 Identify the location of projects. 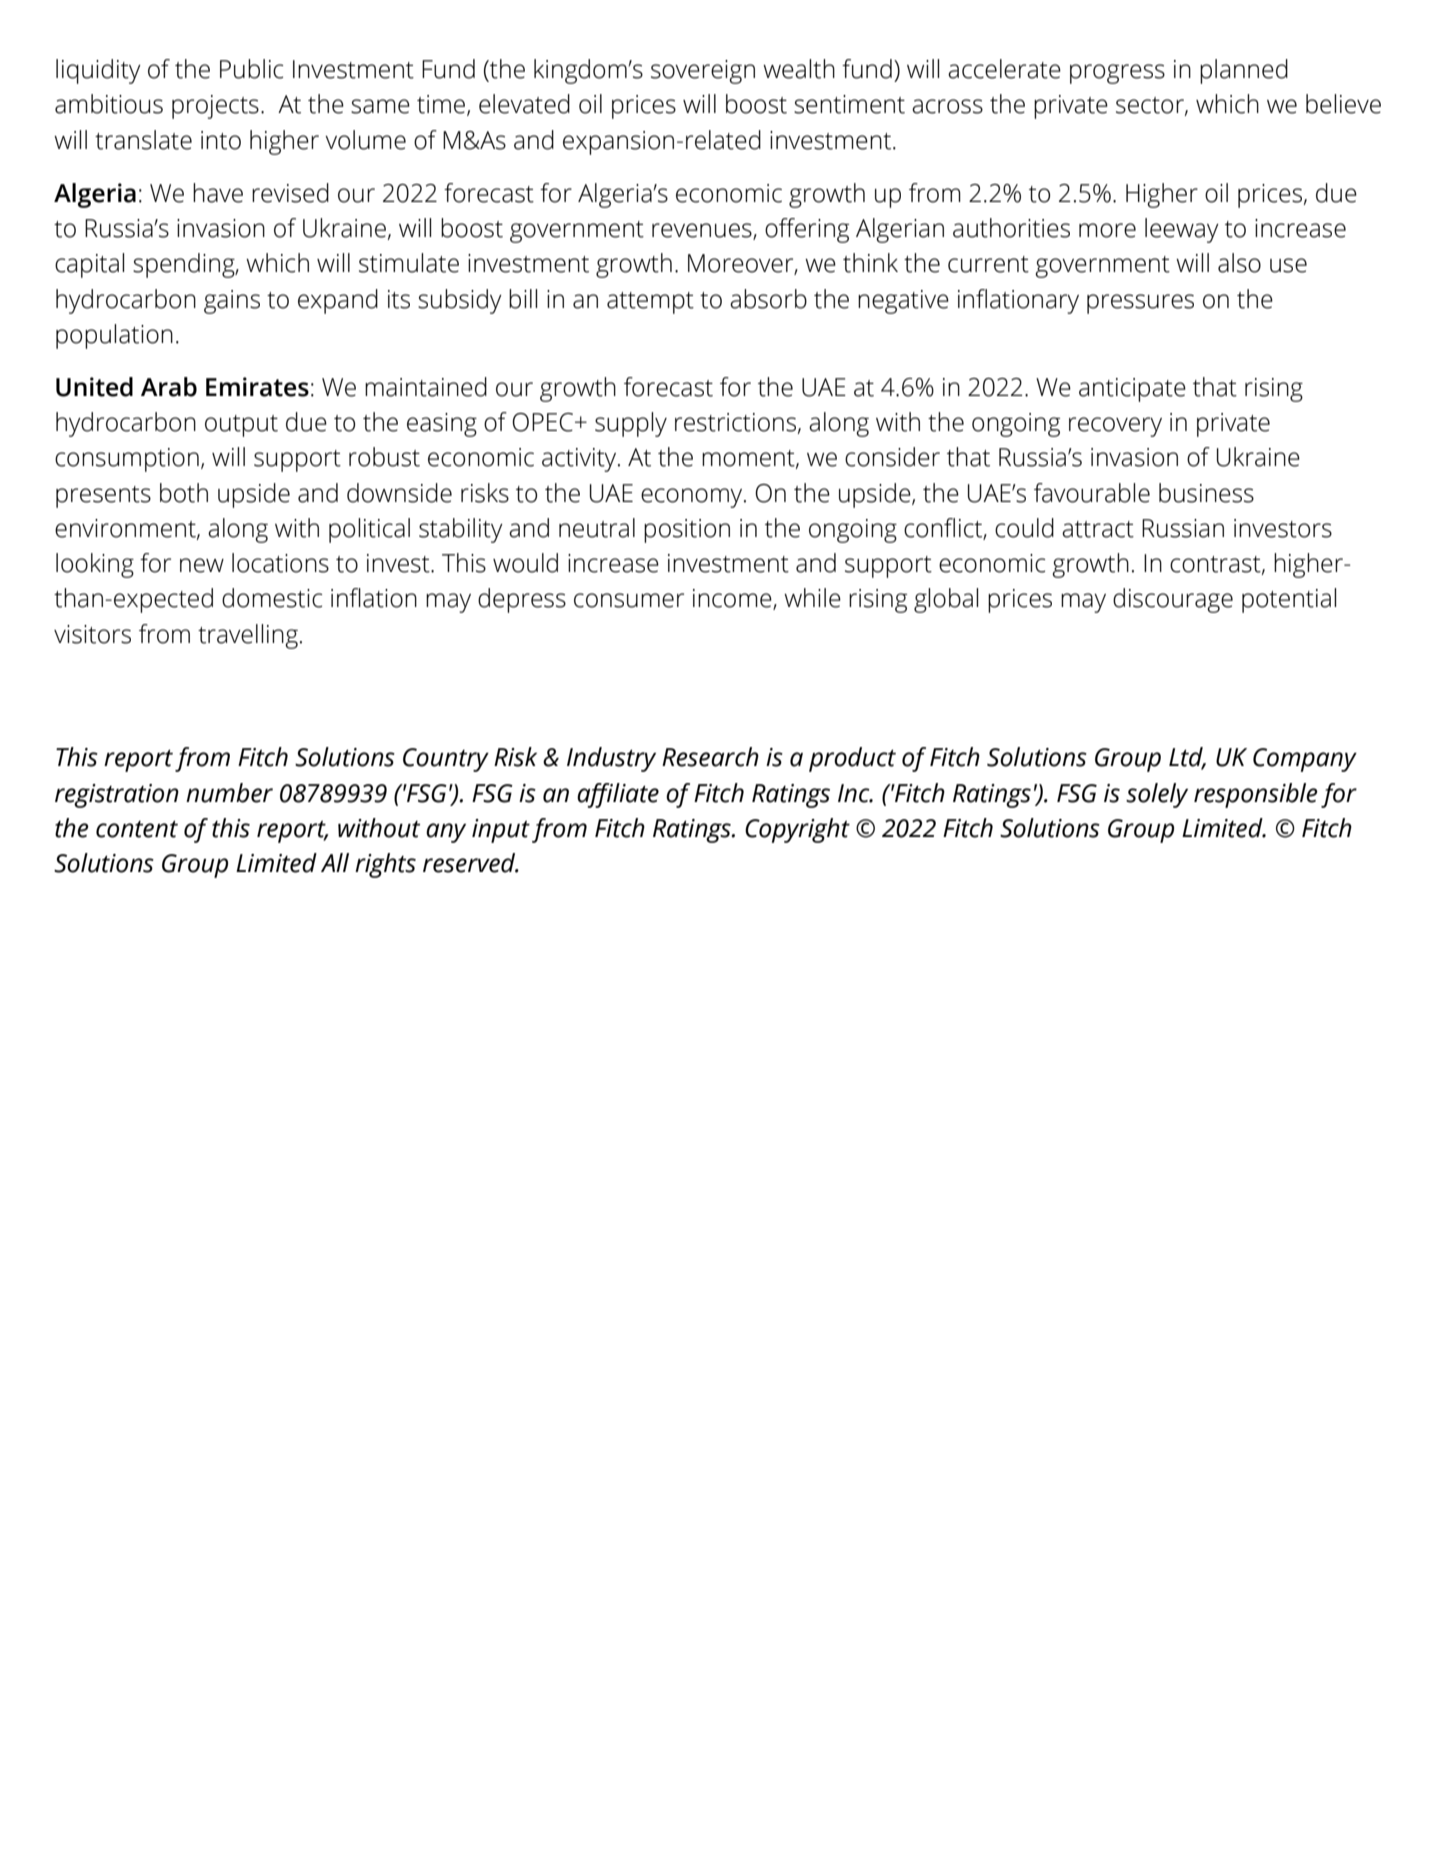
(215, 107).
